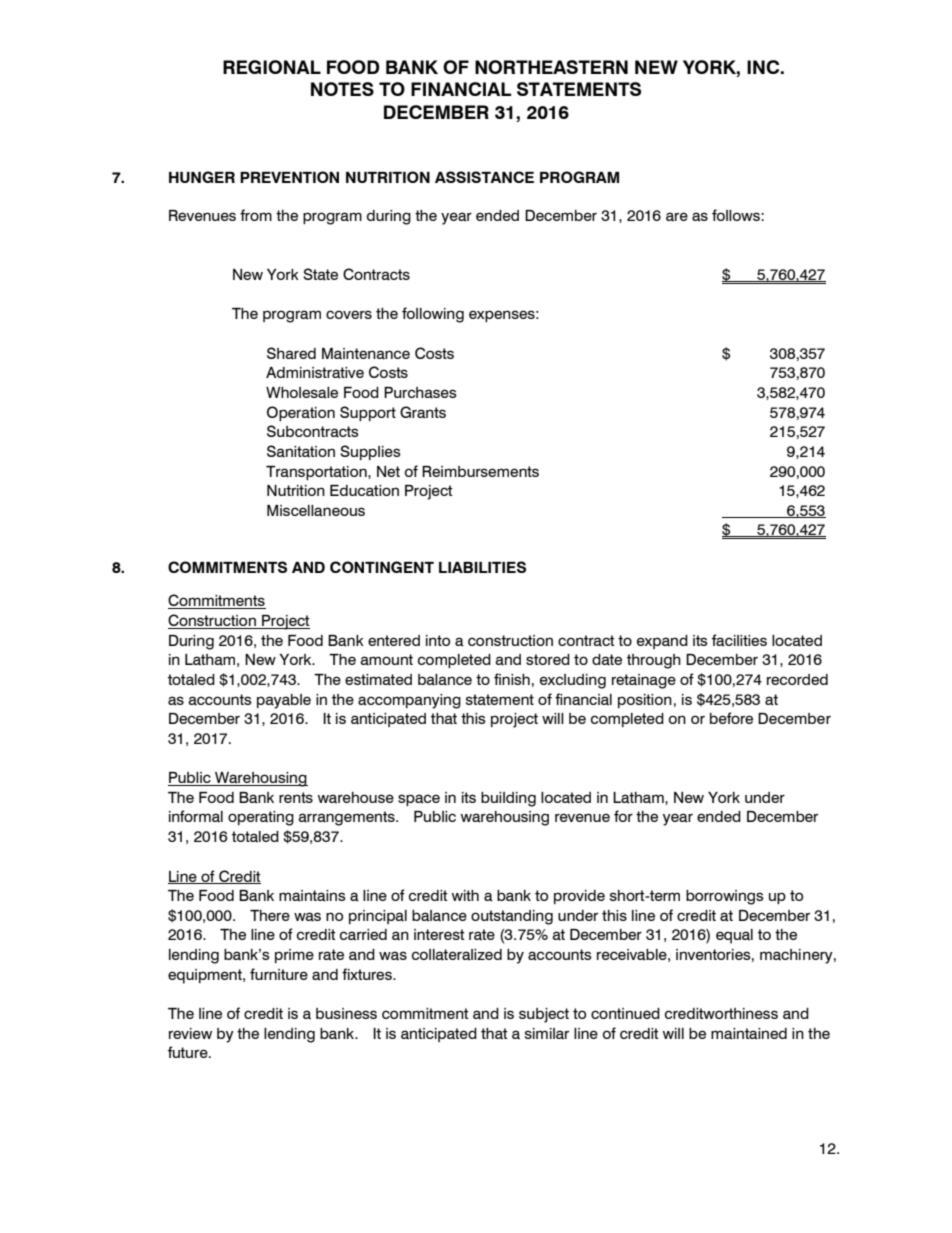  Describe the element at coordinates (737, 215) in the document. I see `follows` at that location.
